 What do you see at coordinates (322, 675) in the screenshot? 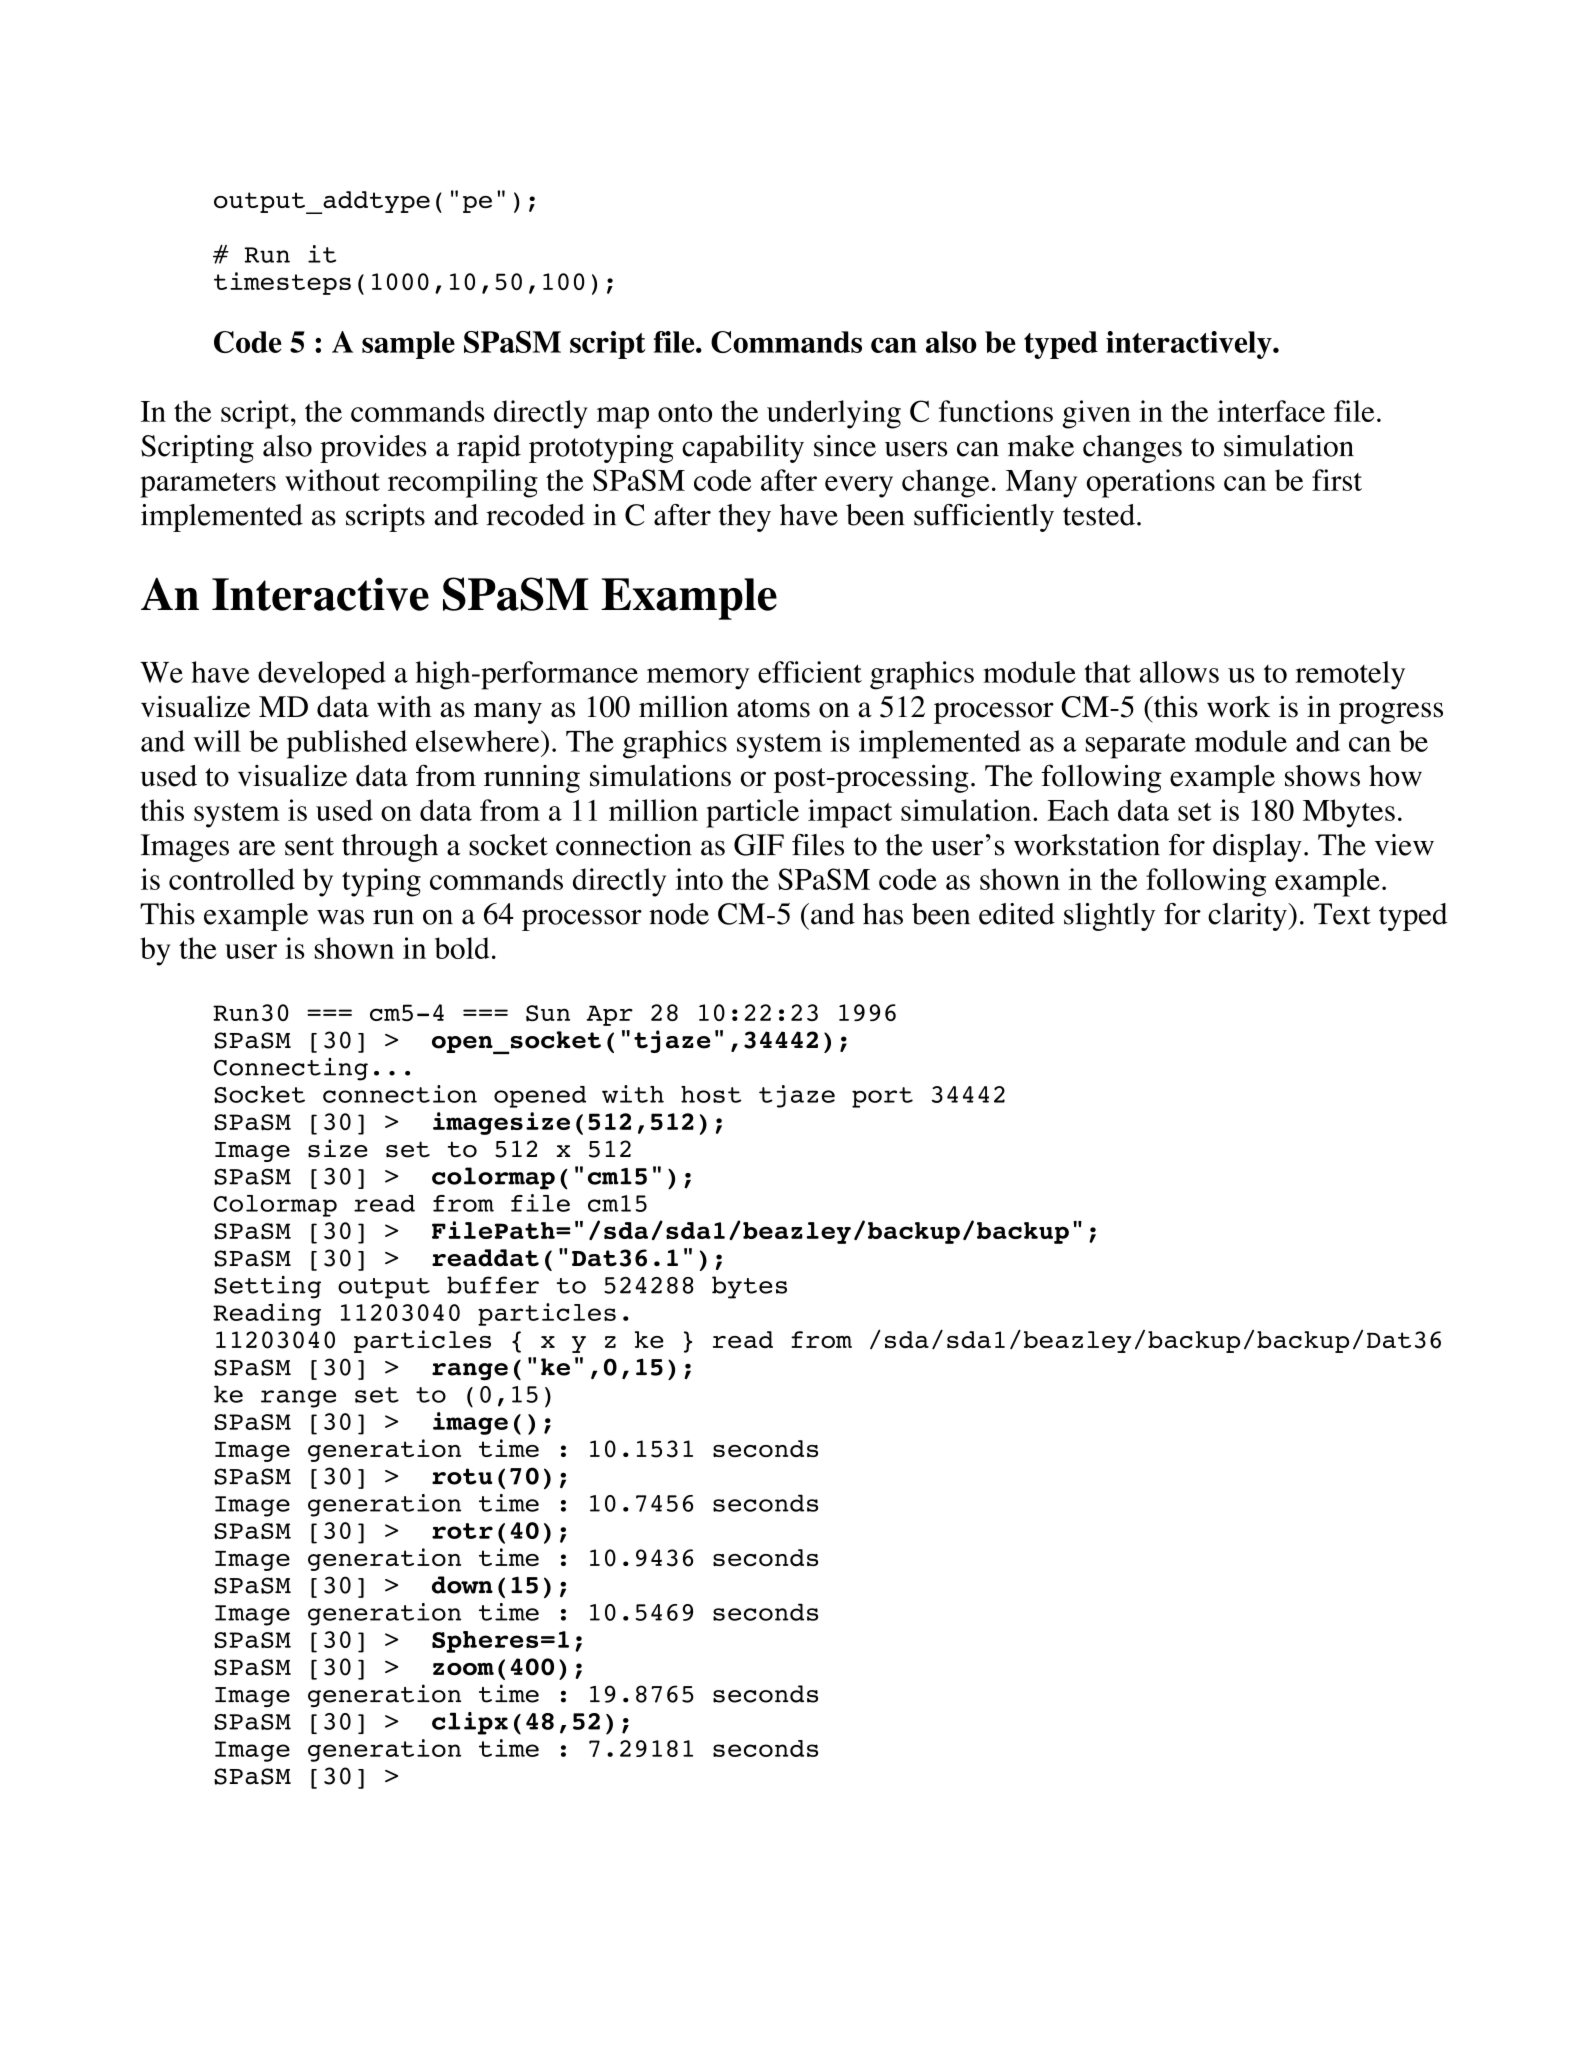
I see `developed` at bounding box center [322, 675].
